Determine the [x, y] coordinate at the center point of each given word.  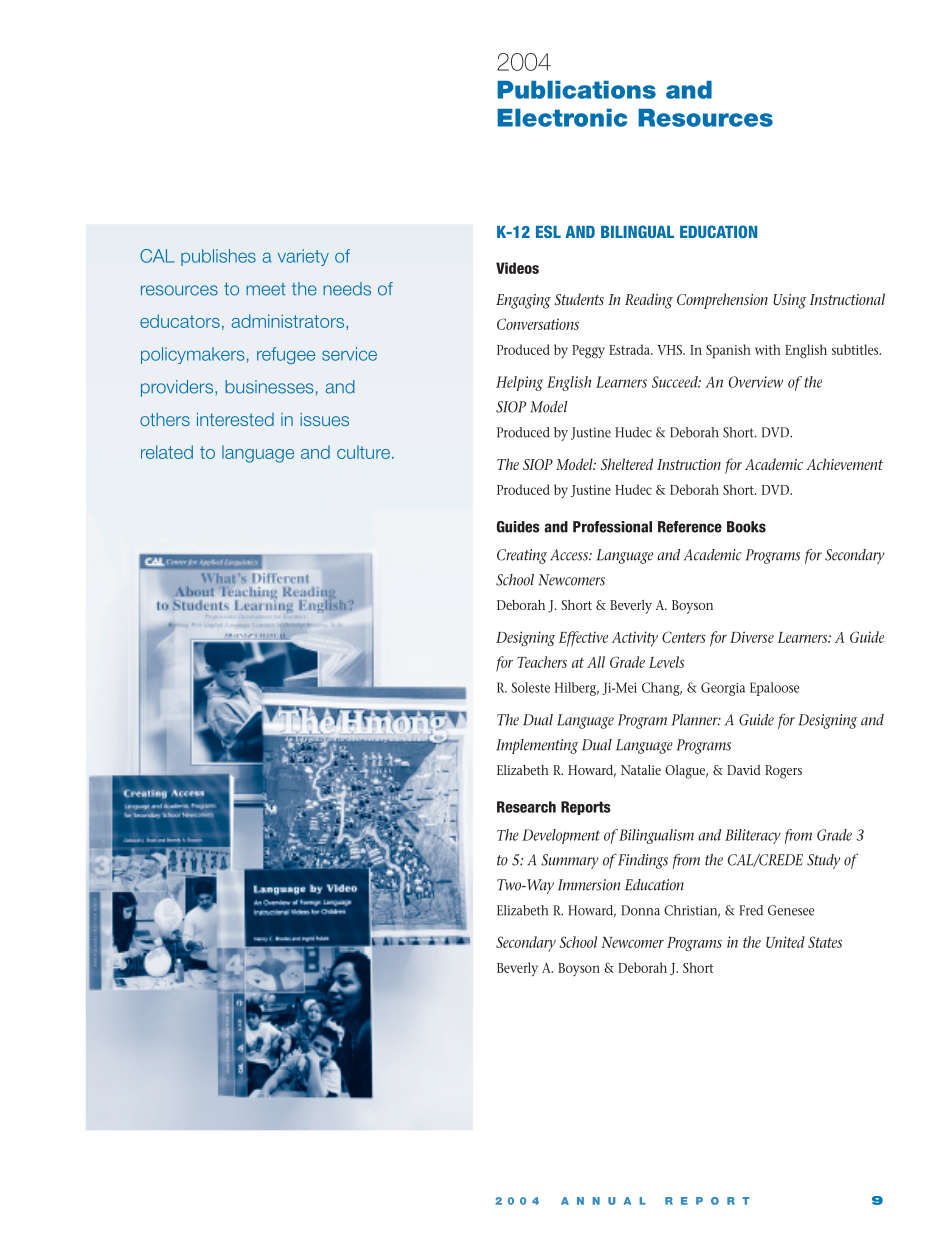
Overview [756, 382]
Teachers [542, 662]
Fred [751, 910]
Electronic [562, 118]
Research [526, 807]
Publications [576, 90]
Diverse [752, 637]
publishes [218, 257]
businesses [269, 387]
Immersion [589, 885]
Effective [583, 639]
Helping [519, 383]
